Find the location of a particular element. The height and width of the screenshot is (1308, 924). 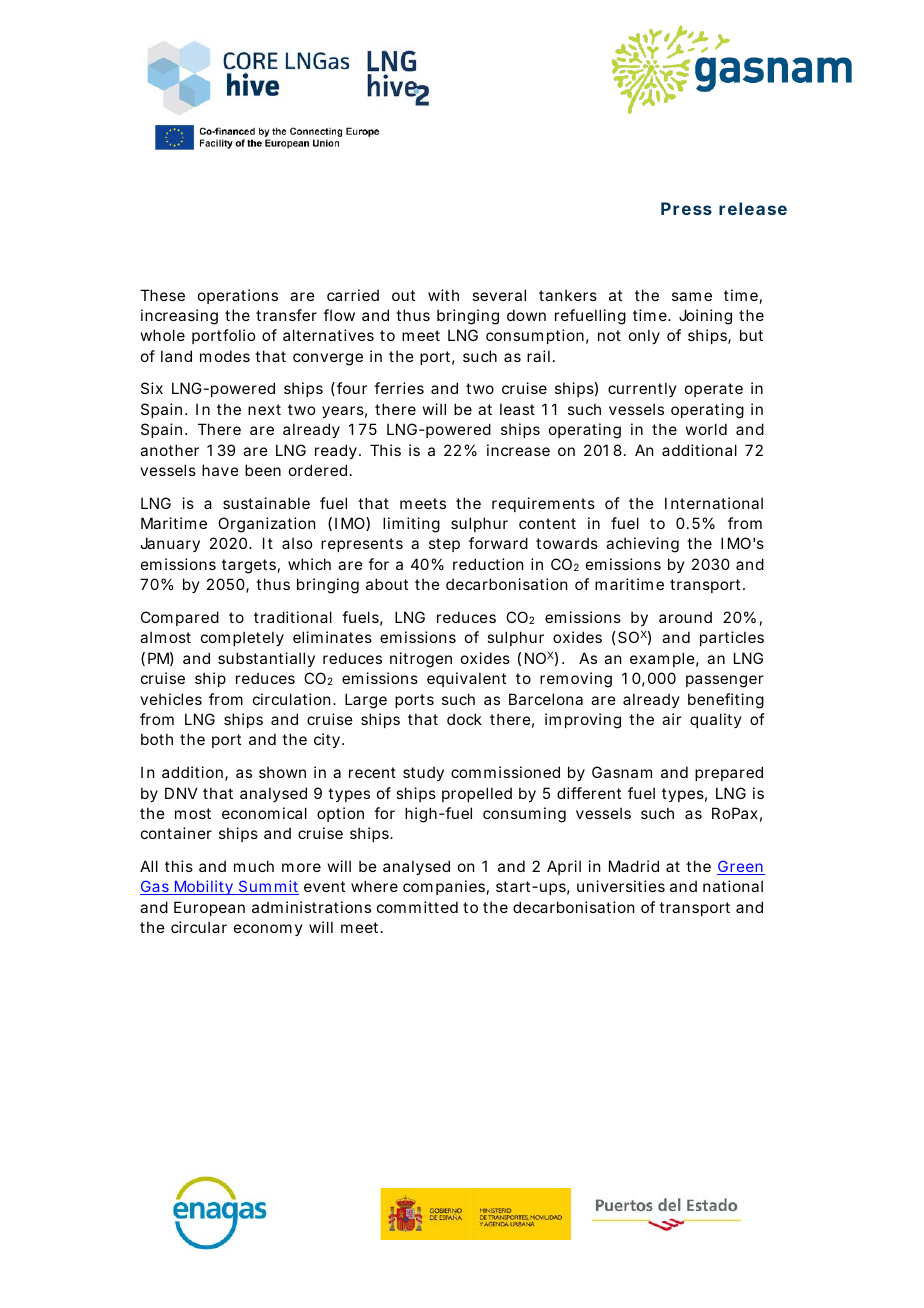

world is located at coordinates (706, 429).
